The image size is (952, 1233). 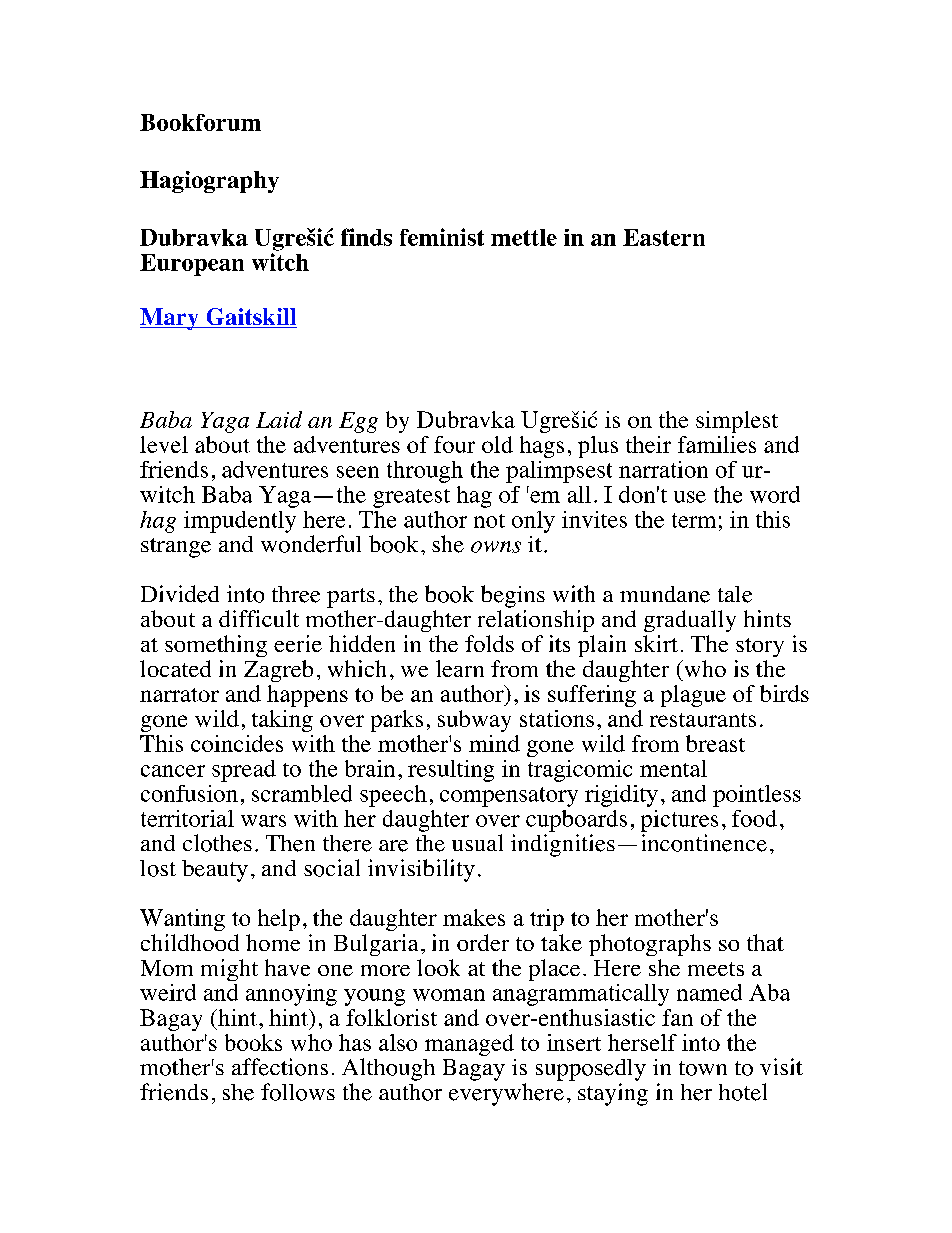 I want to click on town, so click(x=703, y=1068).
